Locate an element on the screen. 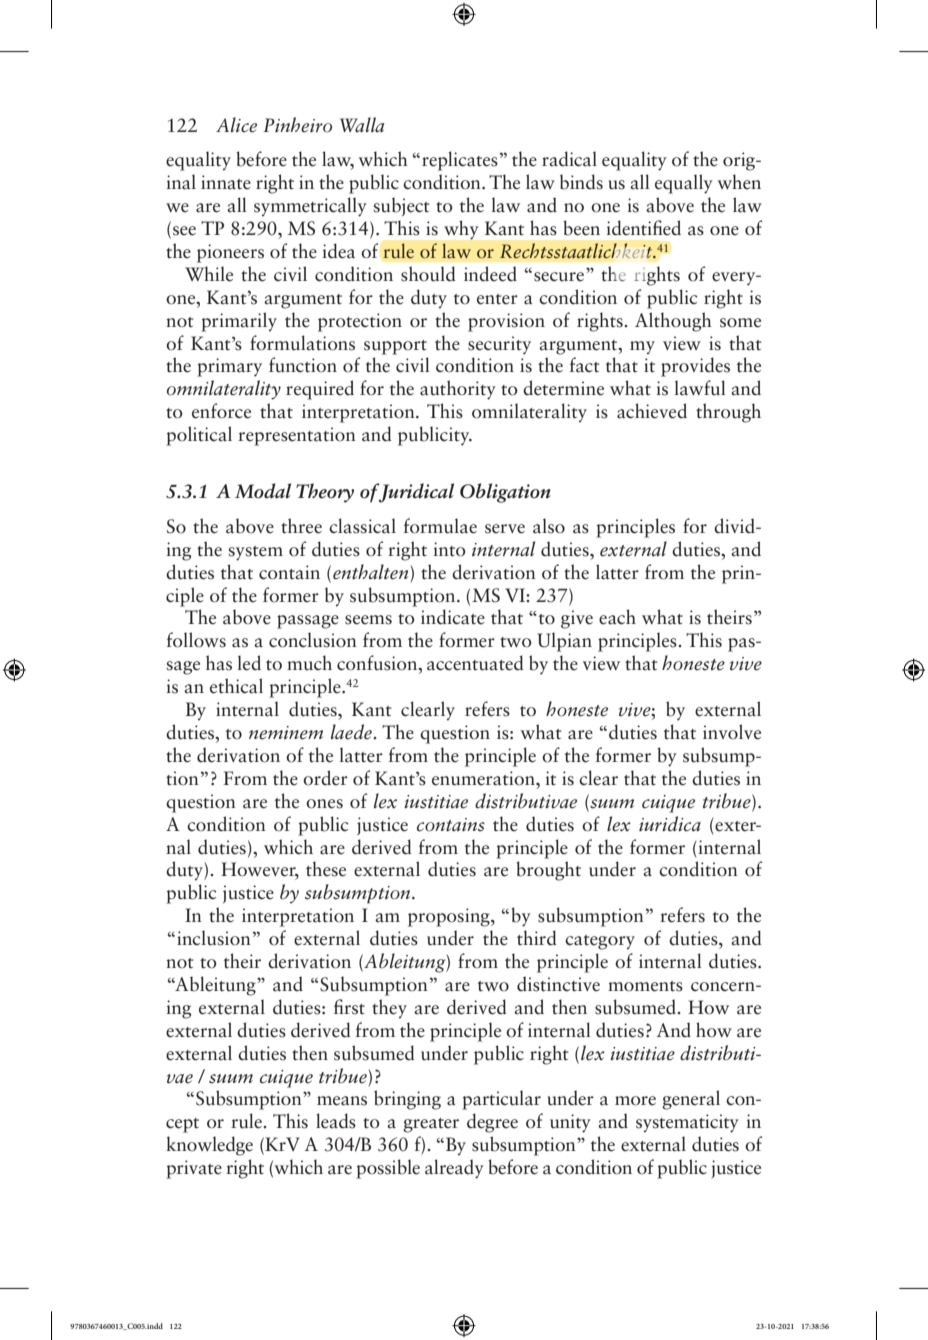 This screenshot has width=928, height=1340. knowledge is located at coordinates (209, 1146).
